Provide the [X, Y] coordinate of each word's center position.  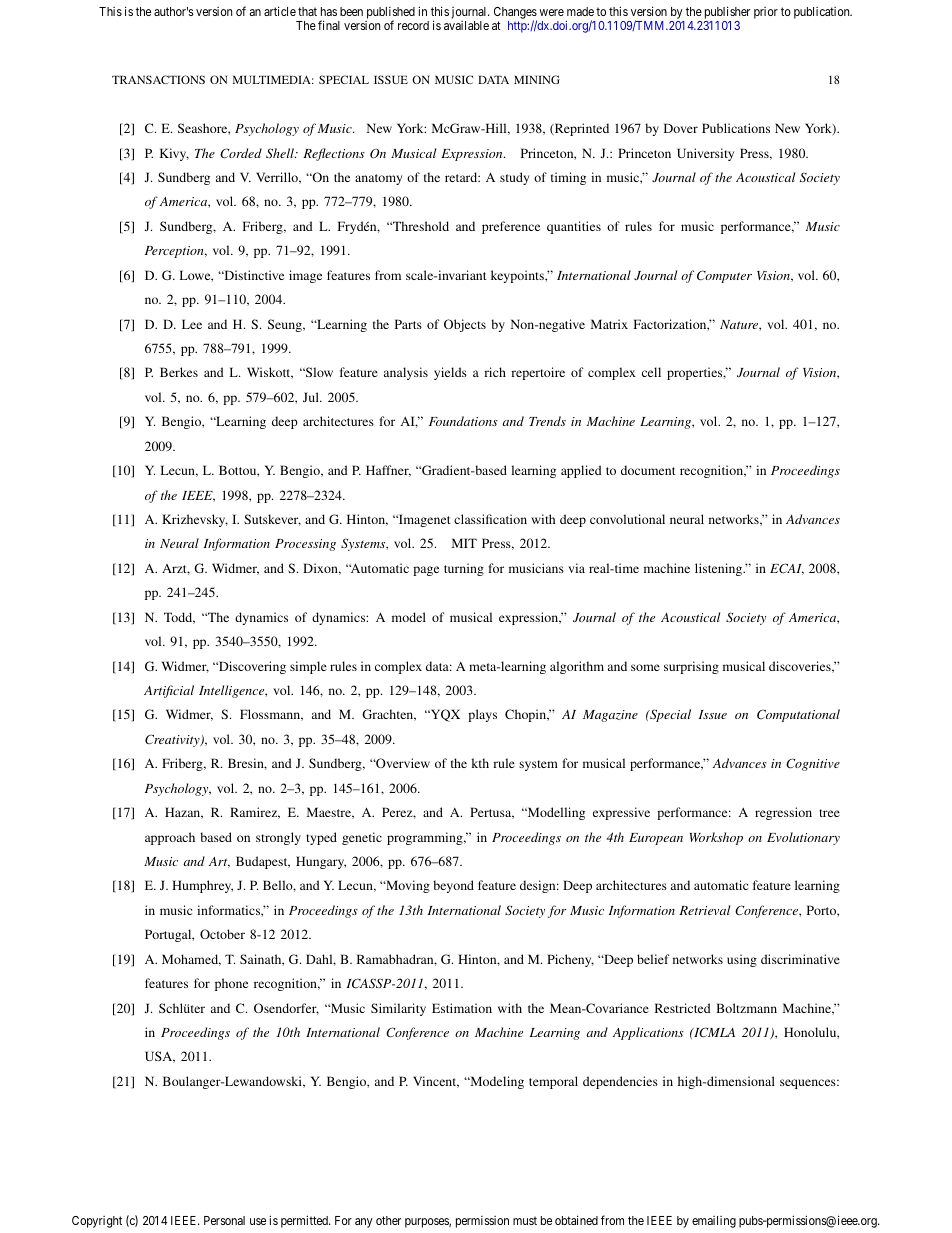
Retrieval [704, 910]
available [466, 25]
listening [720, 569]
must [525, 1220]
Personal [224, 1220]
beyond [453, 886]
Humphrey [202, 886]
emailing [714, 1222]
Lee [192, 324]
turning [464, 569]
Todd [179, 618]
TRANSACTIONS [158, 79]
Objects [465, 325]
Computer [724, 276]
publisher [727, 12]
